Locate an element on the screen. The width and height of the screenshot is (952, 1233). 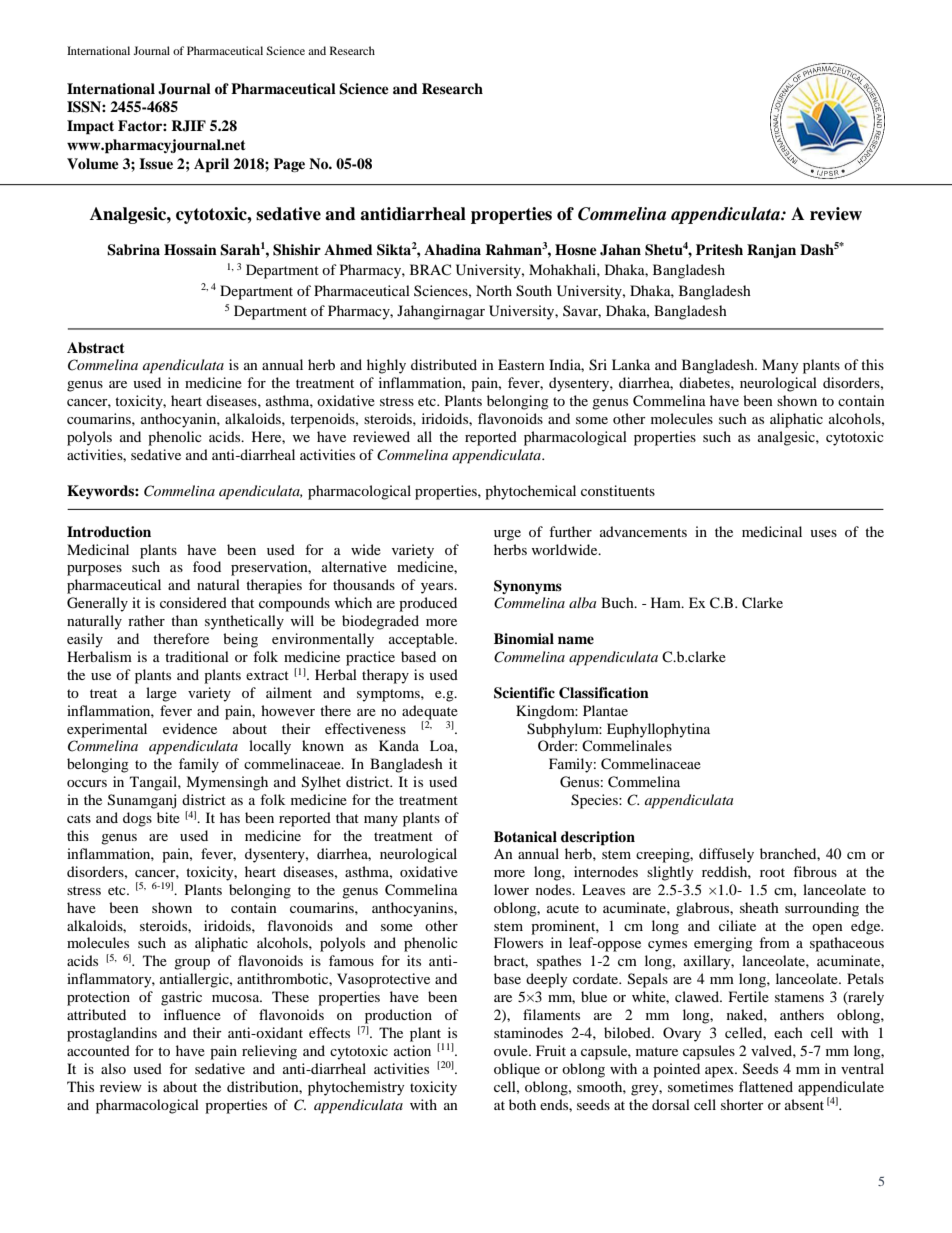
than is located at coordinates (184, 620).
